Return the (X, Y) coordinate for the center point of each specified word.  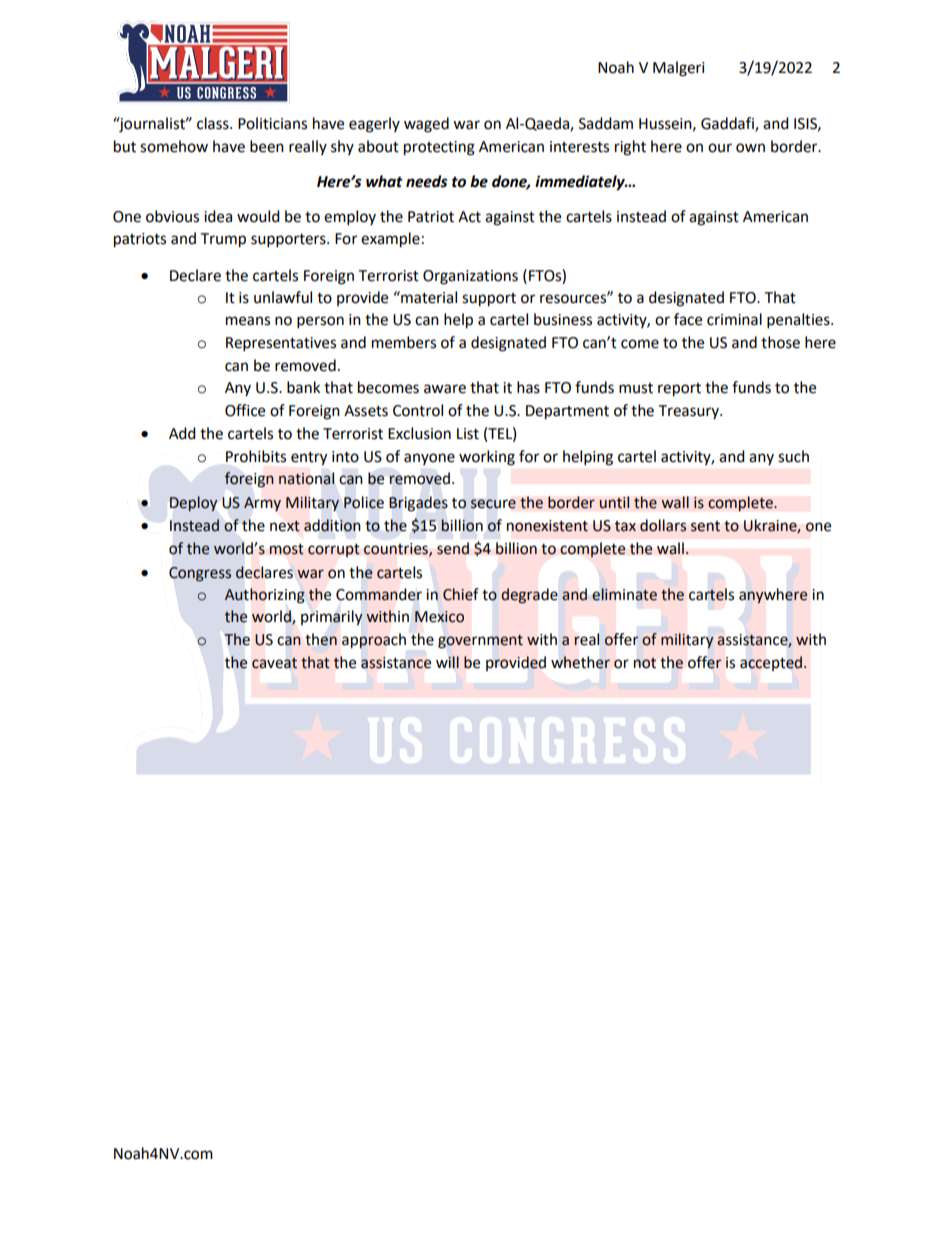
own (750, 148)
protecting (439, 148)
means (248, 321)
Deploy (193, 503)
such (793, 456)
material (428, 297)
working (487, 458)
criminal (734, 319)
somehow (174, 146)
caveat (274, 663)
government (480, 641)
